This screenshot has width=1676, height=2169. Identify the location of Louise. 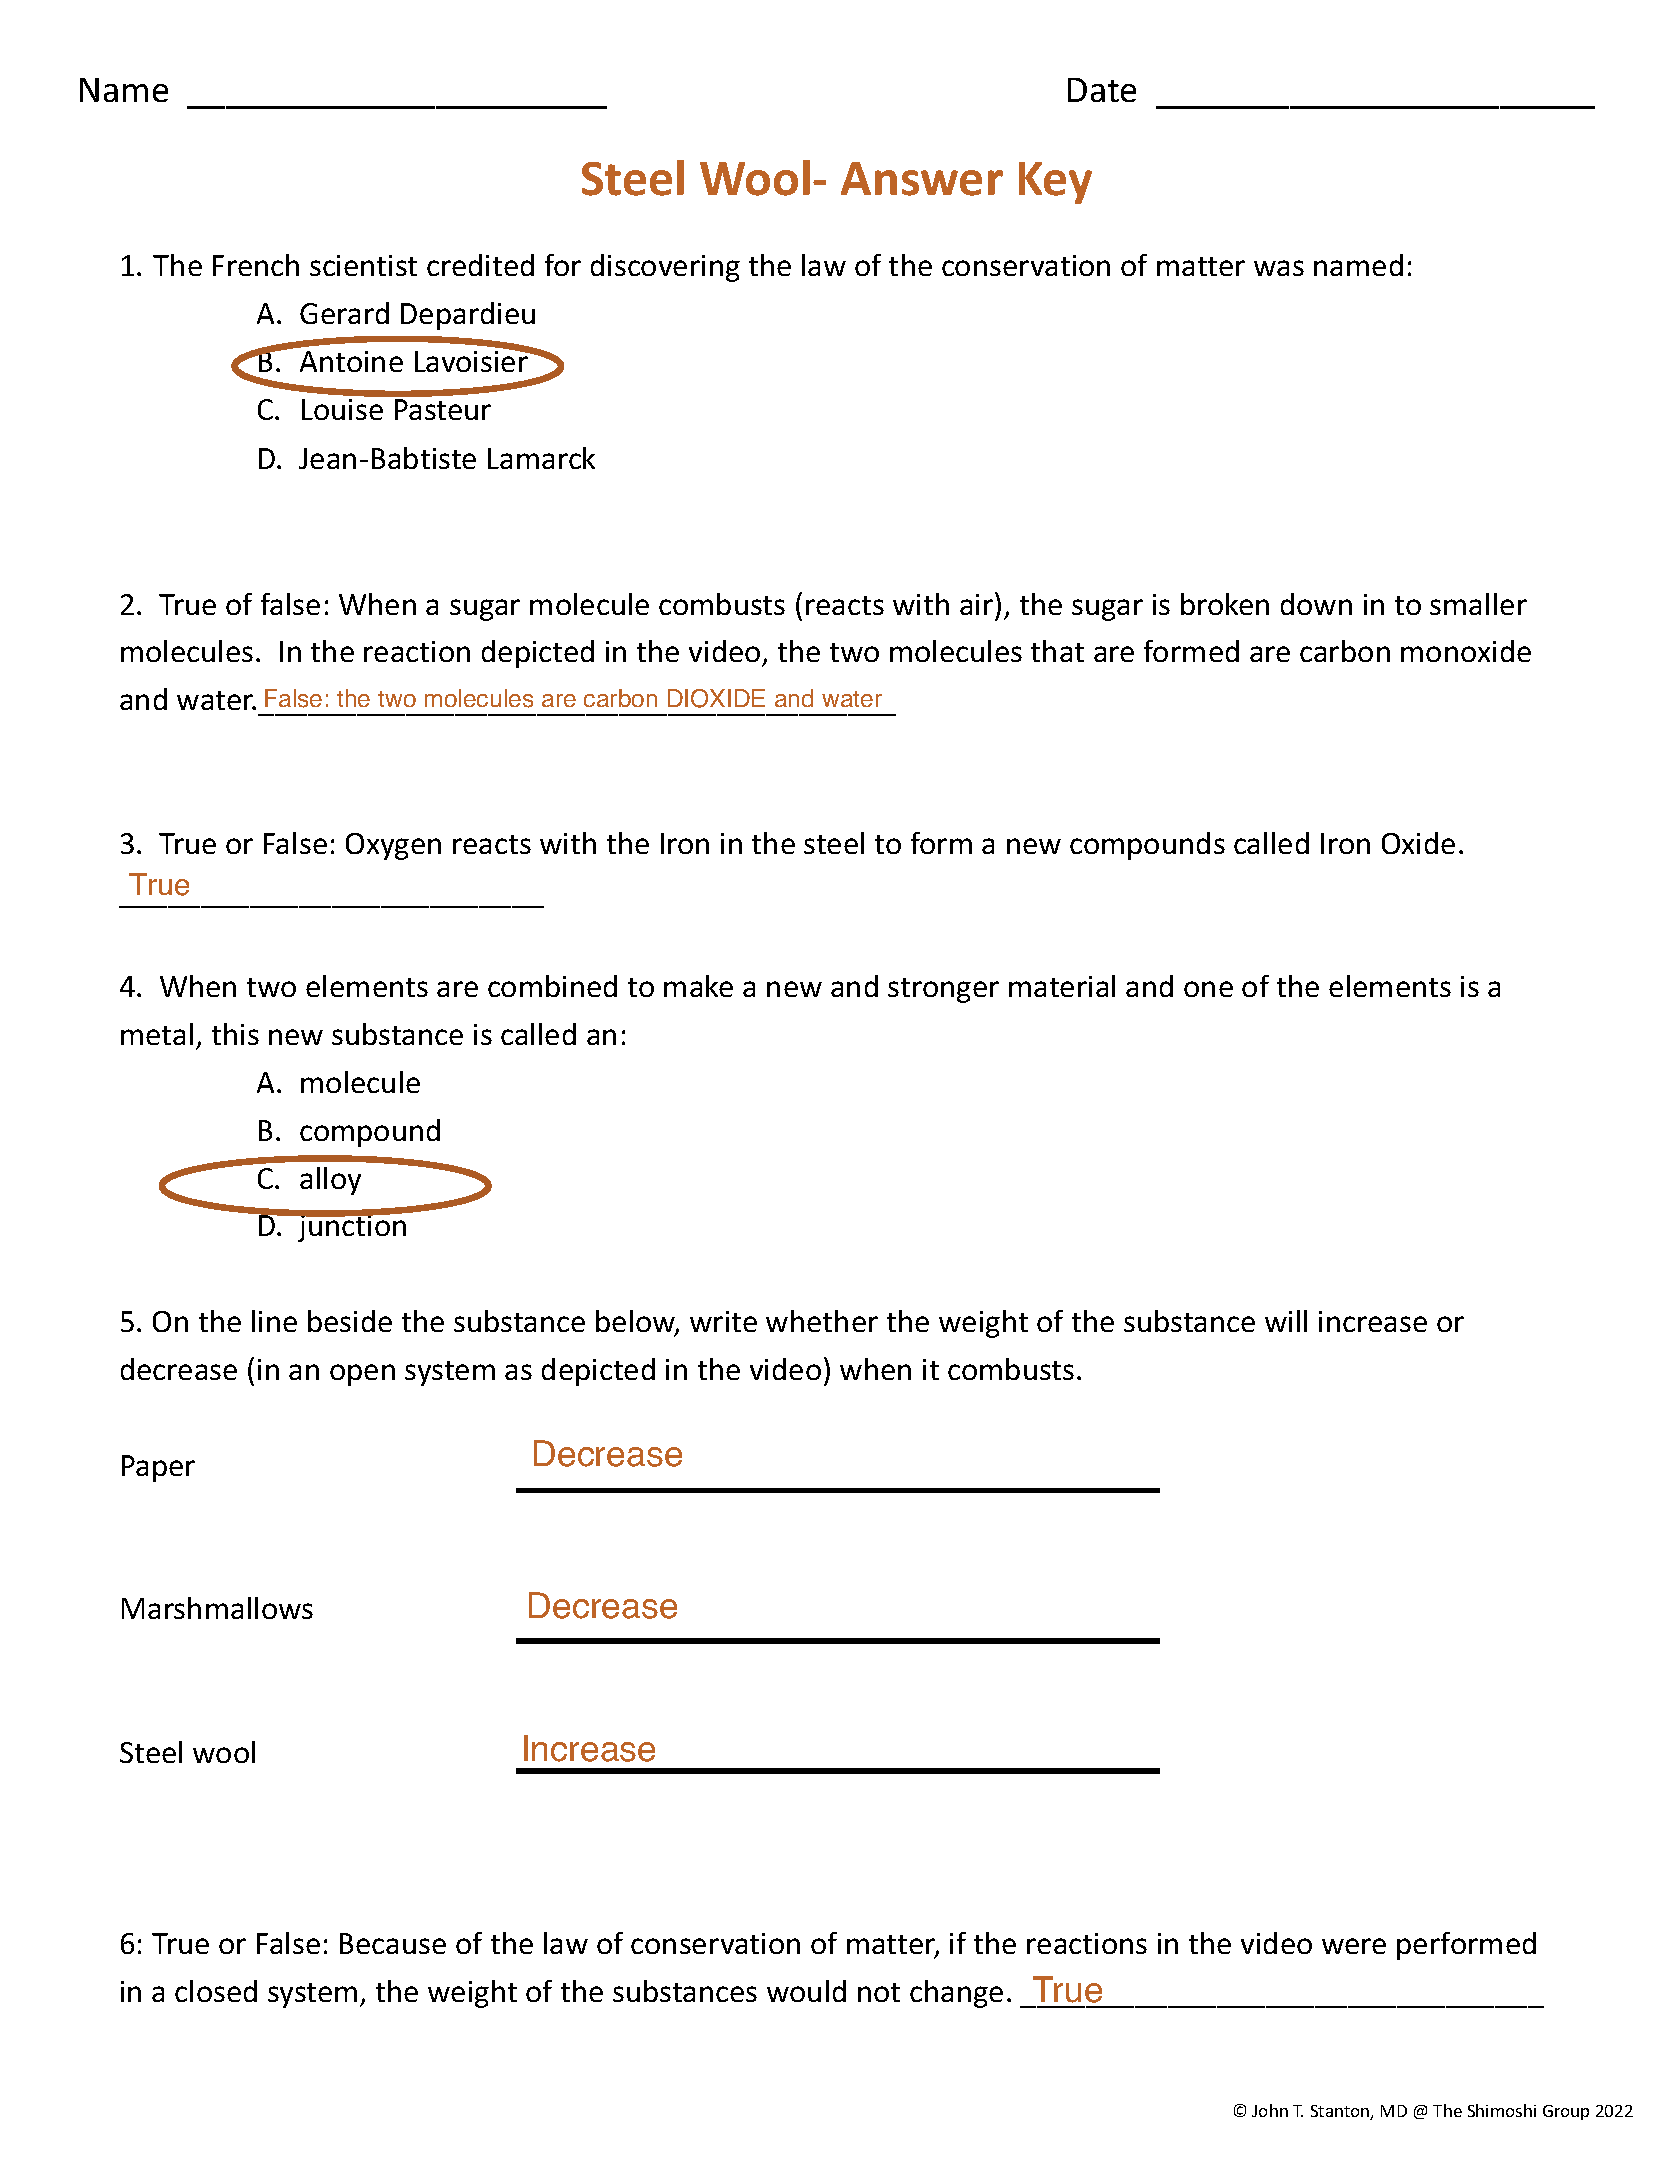
(342, 409).
